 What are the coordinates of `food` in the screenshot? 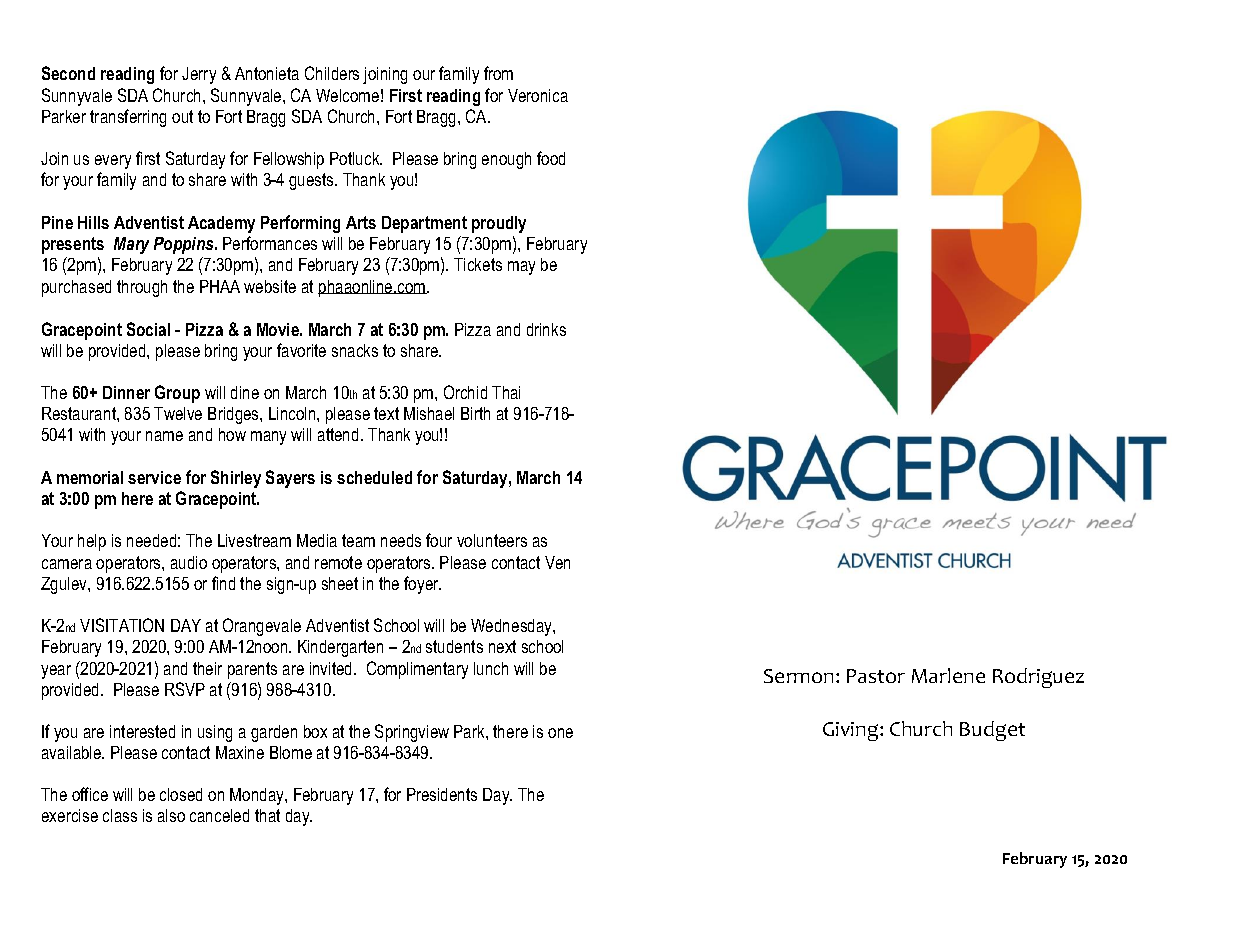 It's located at (551, 158).
